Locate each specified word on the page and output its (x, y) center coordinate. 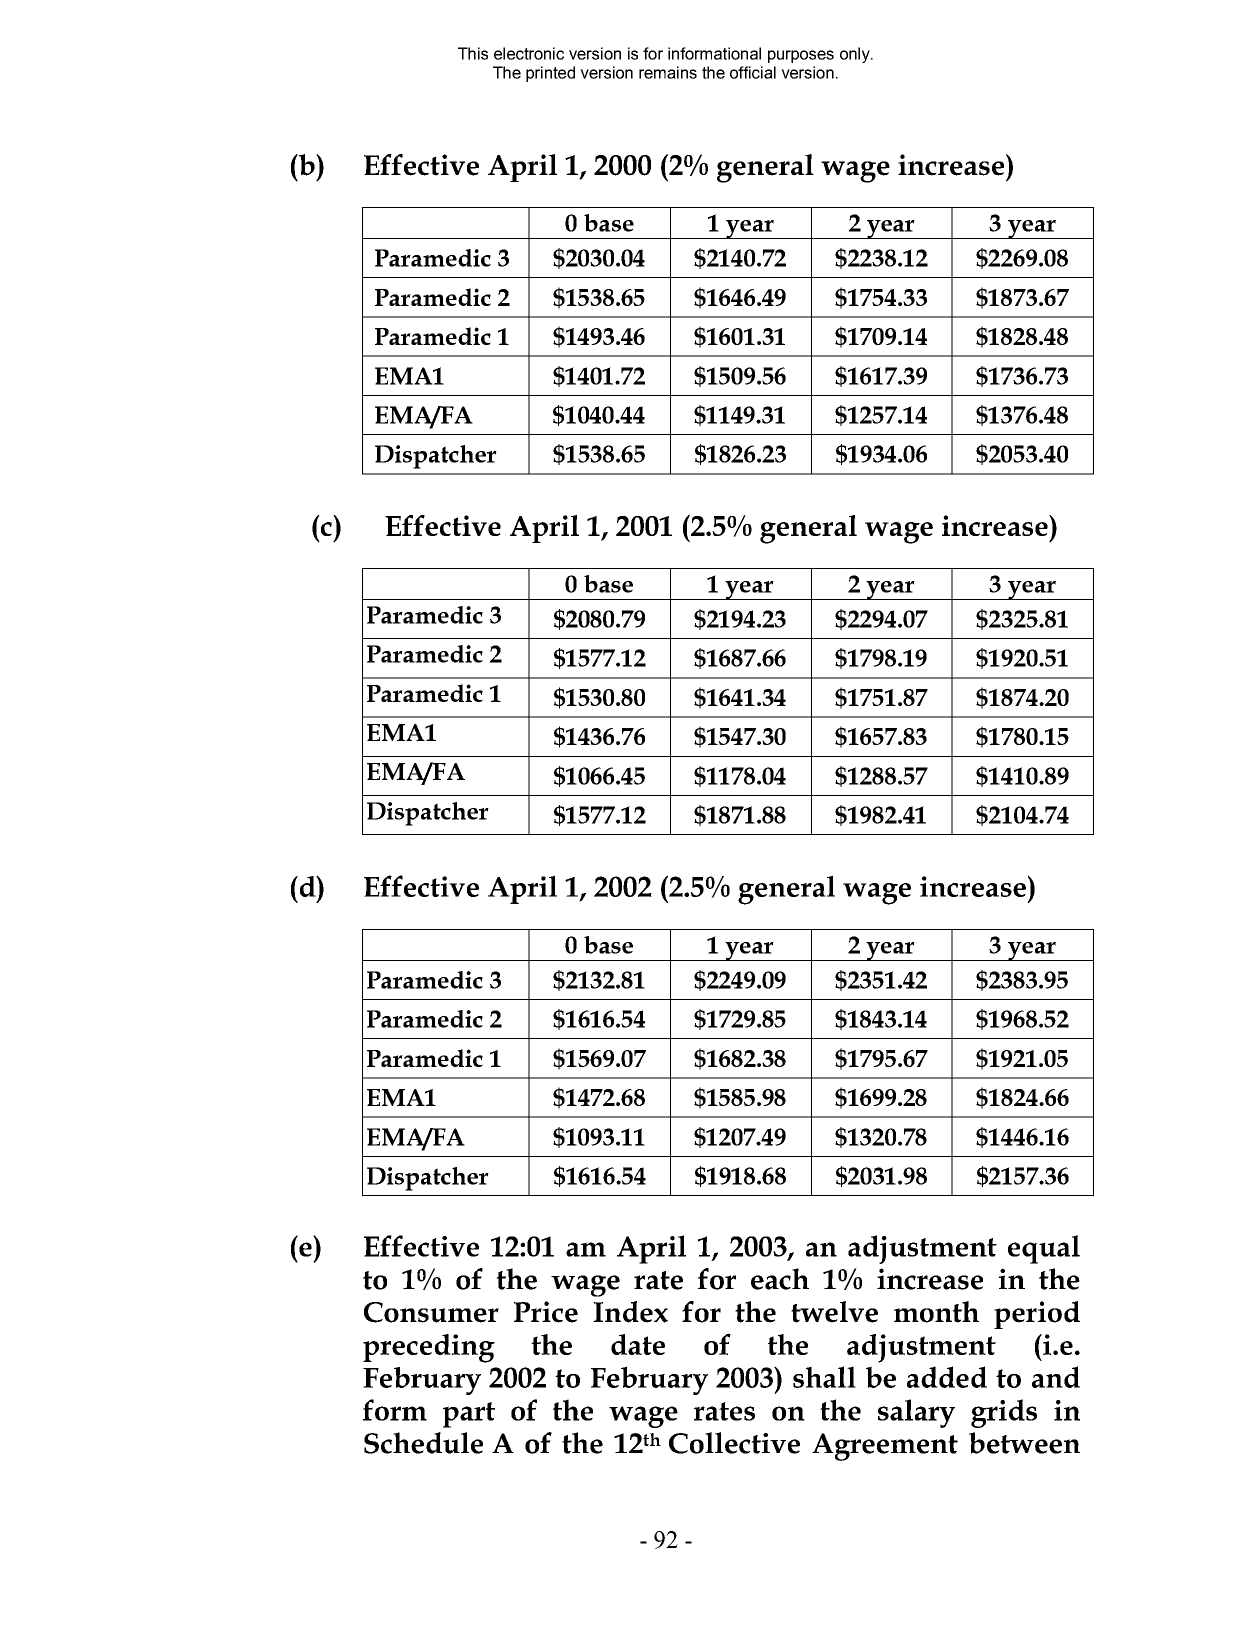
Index (630, 1312)
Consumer (431, 1312)
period (1037, 1315)
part (469, 1415)
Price (546, 1312)
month (936, 1312)
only (856, 55)
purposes (801, 56)
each (780, 1279)
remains (668, 72)
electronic (529, 53)
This (473, 53)
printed (550, 74)
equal (1044, 1249)
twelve (834, 1312)
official (753, 72)
